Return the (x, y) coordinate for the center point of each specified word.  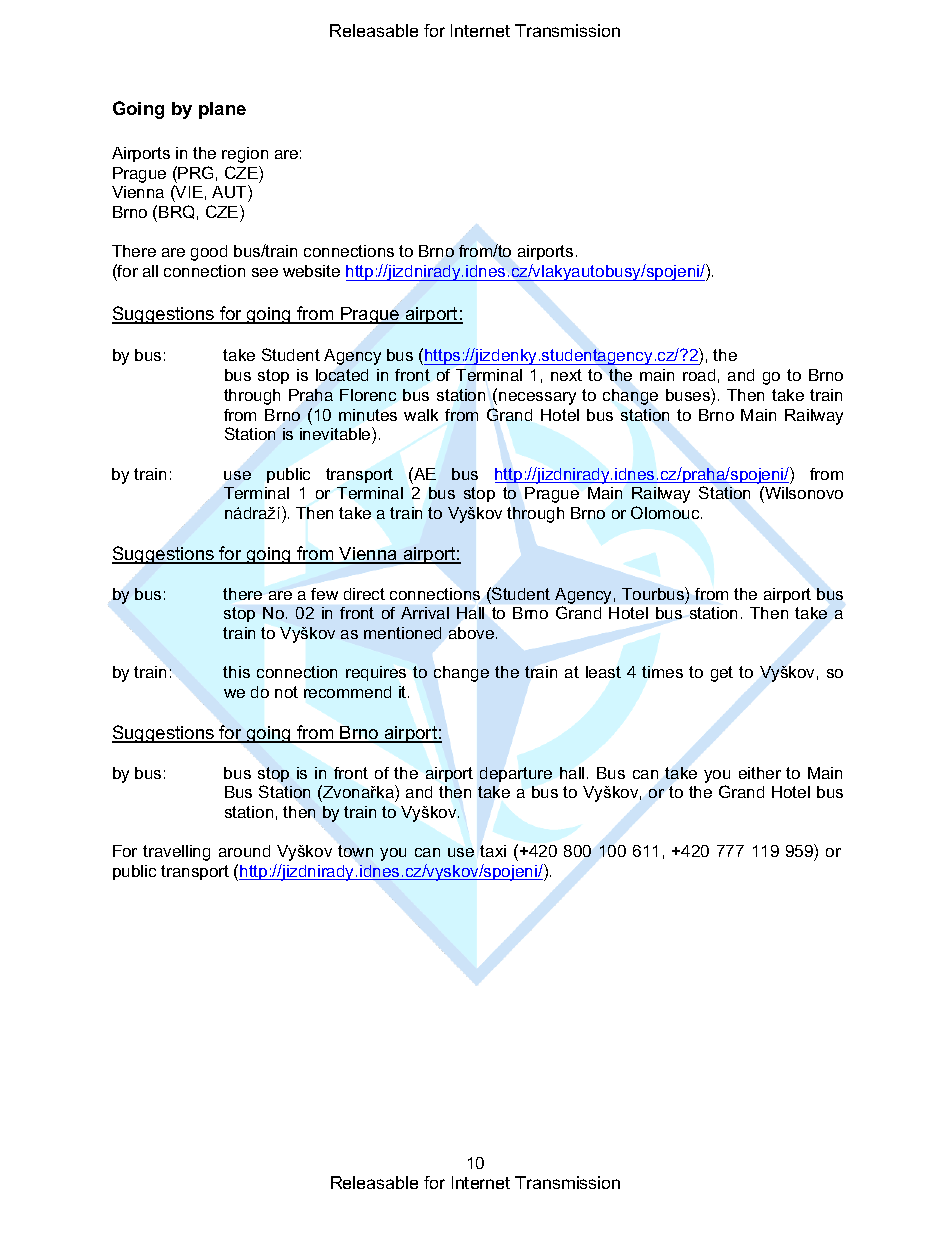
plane (222, 110)
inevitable (336, 433)
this (236, 672)
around (244, 851)
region (245, 155)
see (265, 272)
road (699, 375)
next (566, 375)
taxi (493, 851)
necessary (537, 398)
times (662, 672)
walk (421, 415)
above (473, 633)
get (722, 674)
